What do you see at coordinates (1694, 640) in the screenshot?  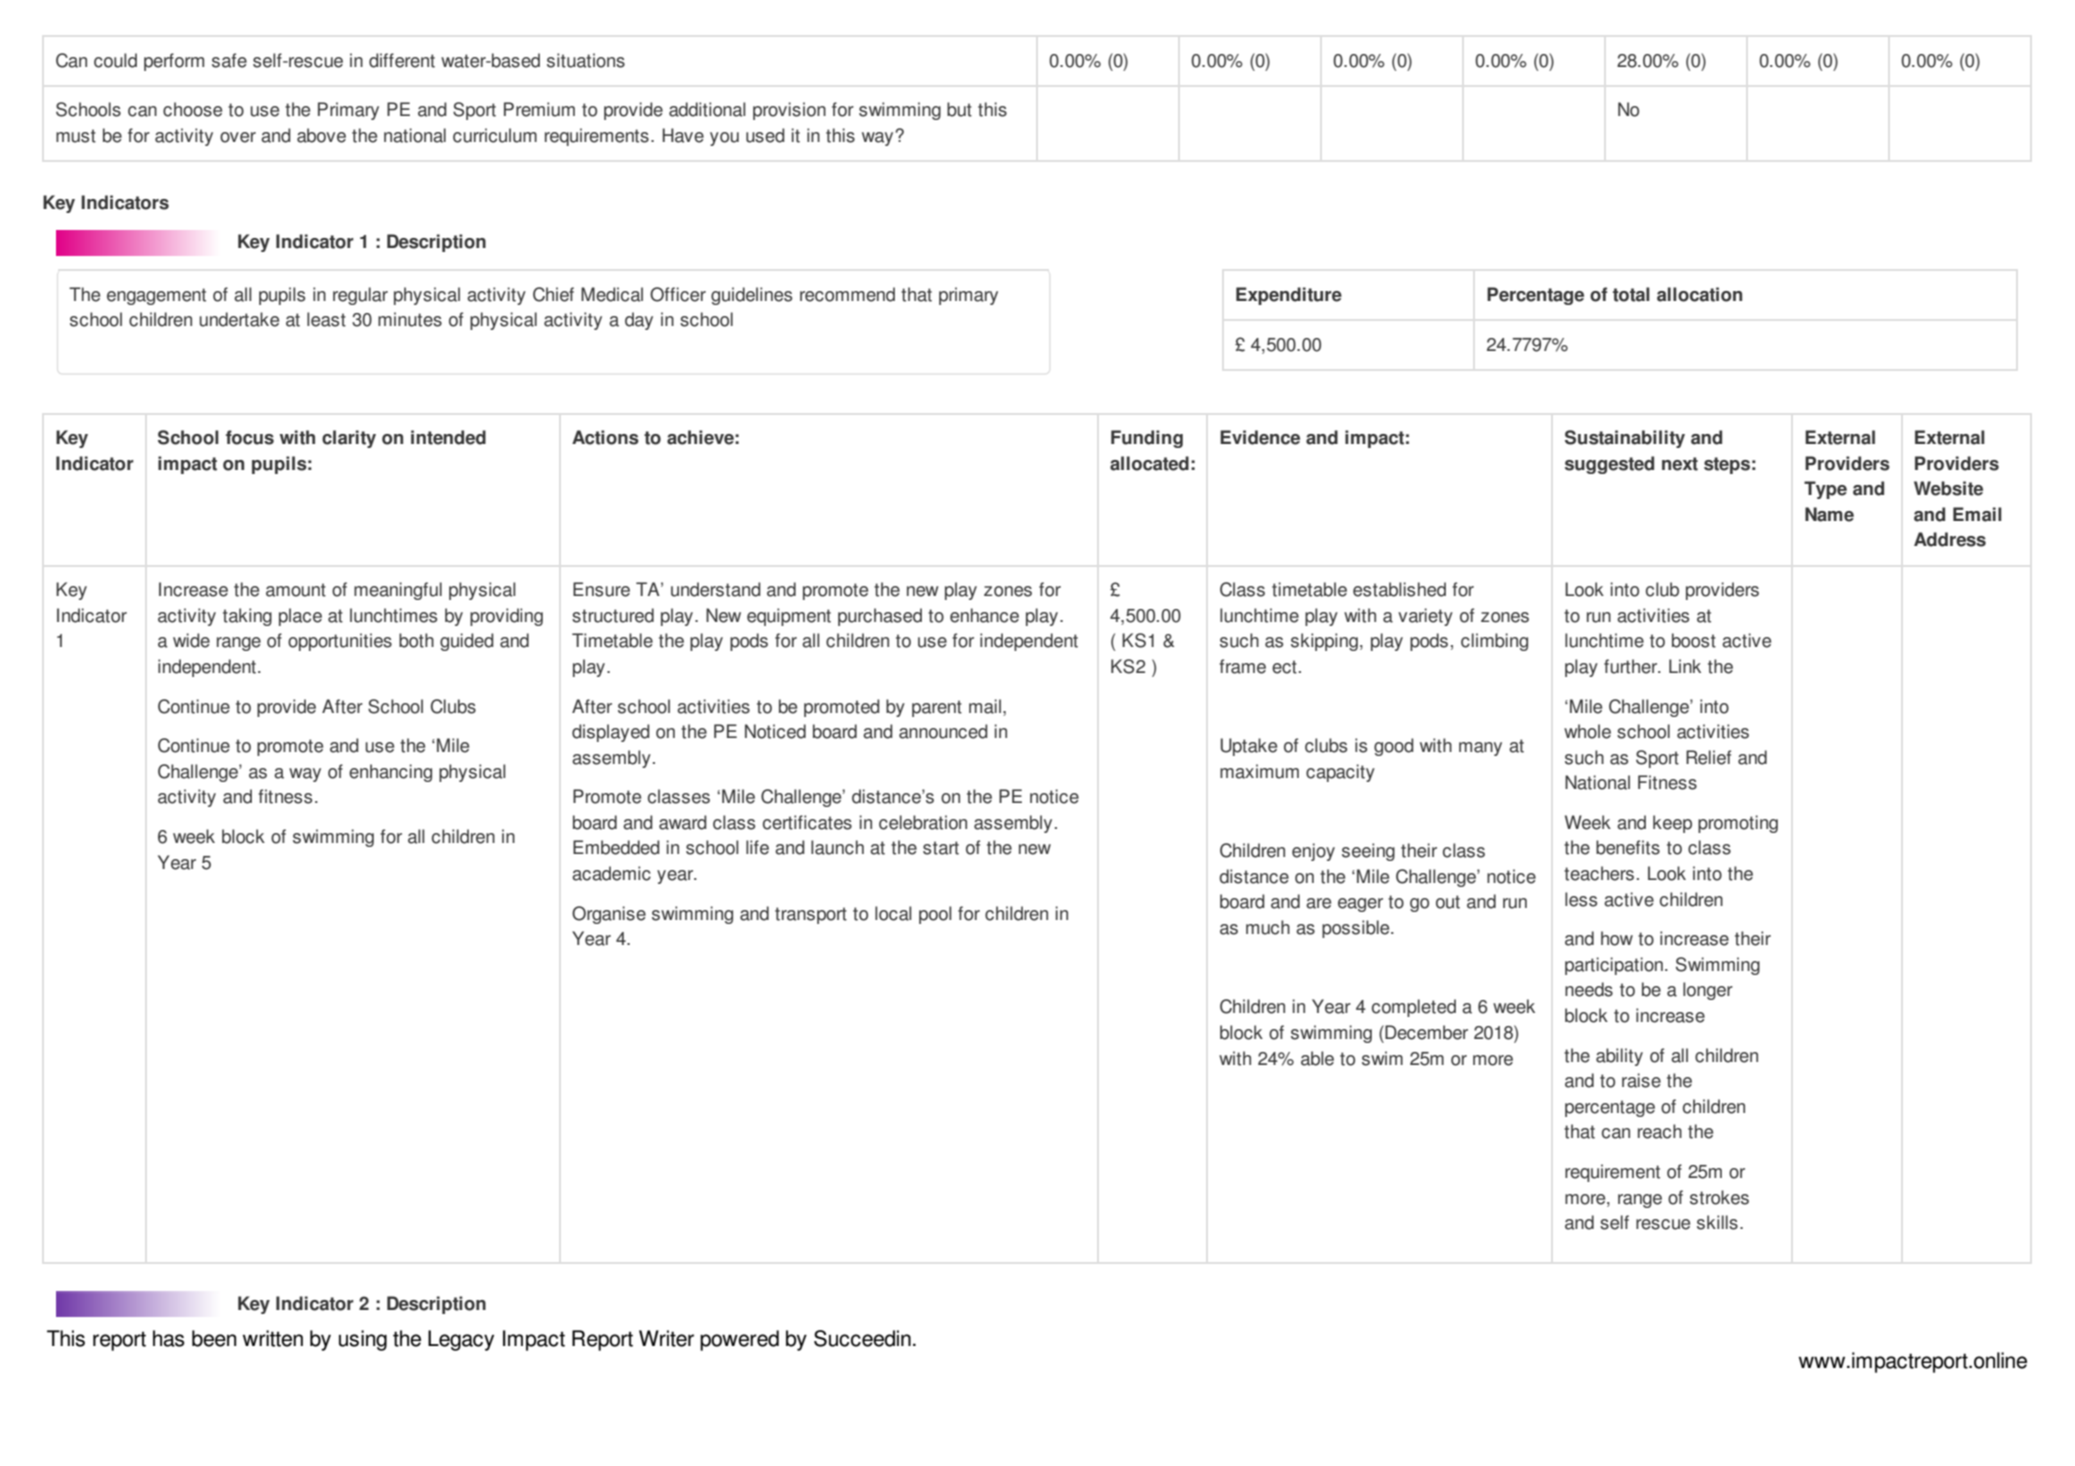 I see `boost` at bounding box center [1694, 640].
